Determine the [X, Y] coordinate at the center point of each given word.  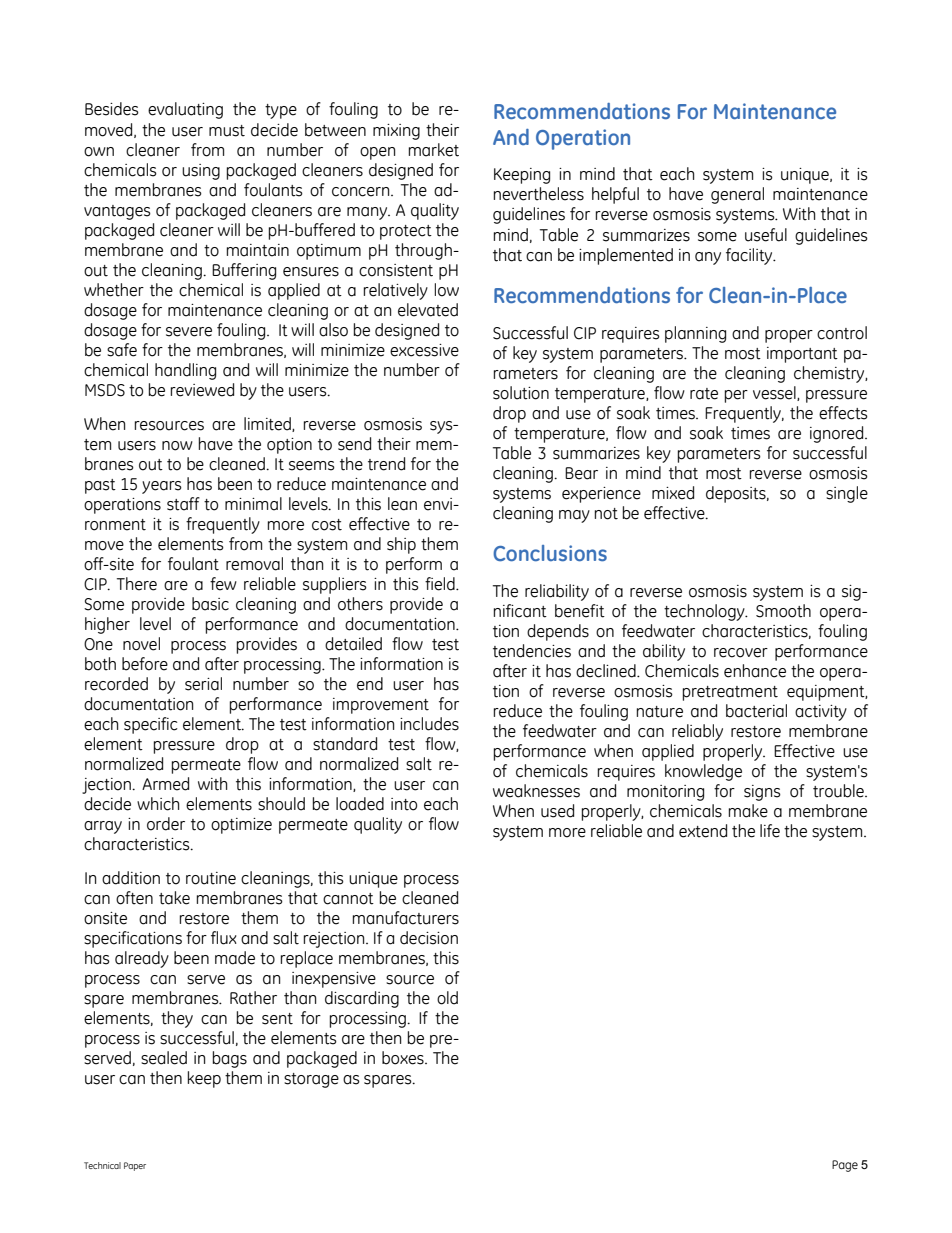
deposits [737, 494]
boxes [404, 1058]
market [433, 150]
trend [386, 464]
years [162, 487]
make [748, 811]
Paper [135, 1166]
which [158, 804]
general [737, 195]
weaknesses [536, 791]
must [227, 131]
